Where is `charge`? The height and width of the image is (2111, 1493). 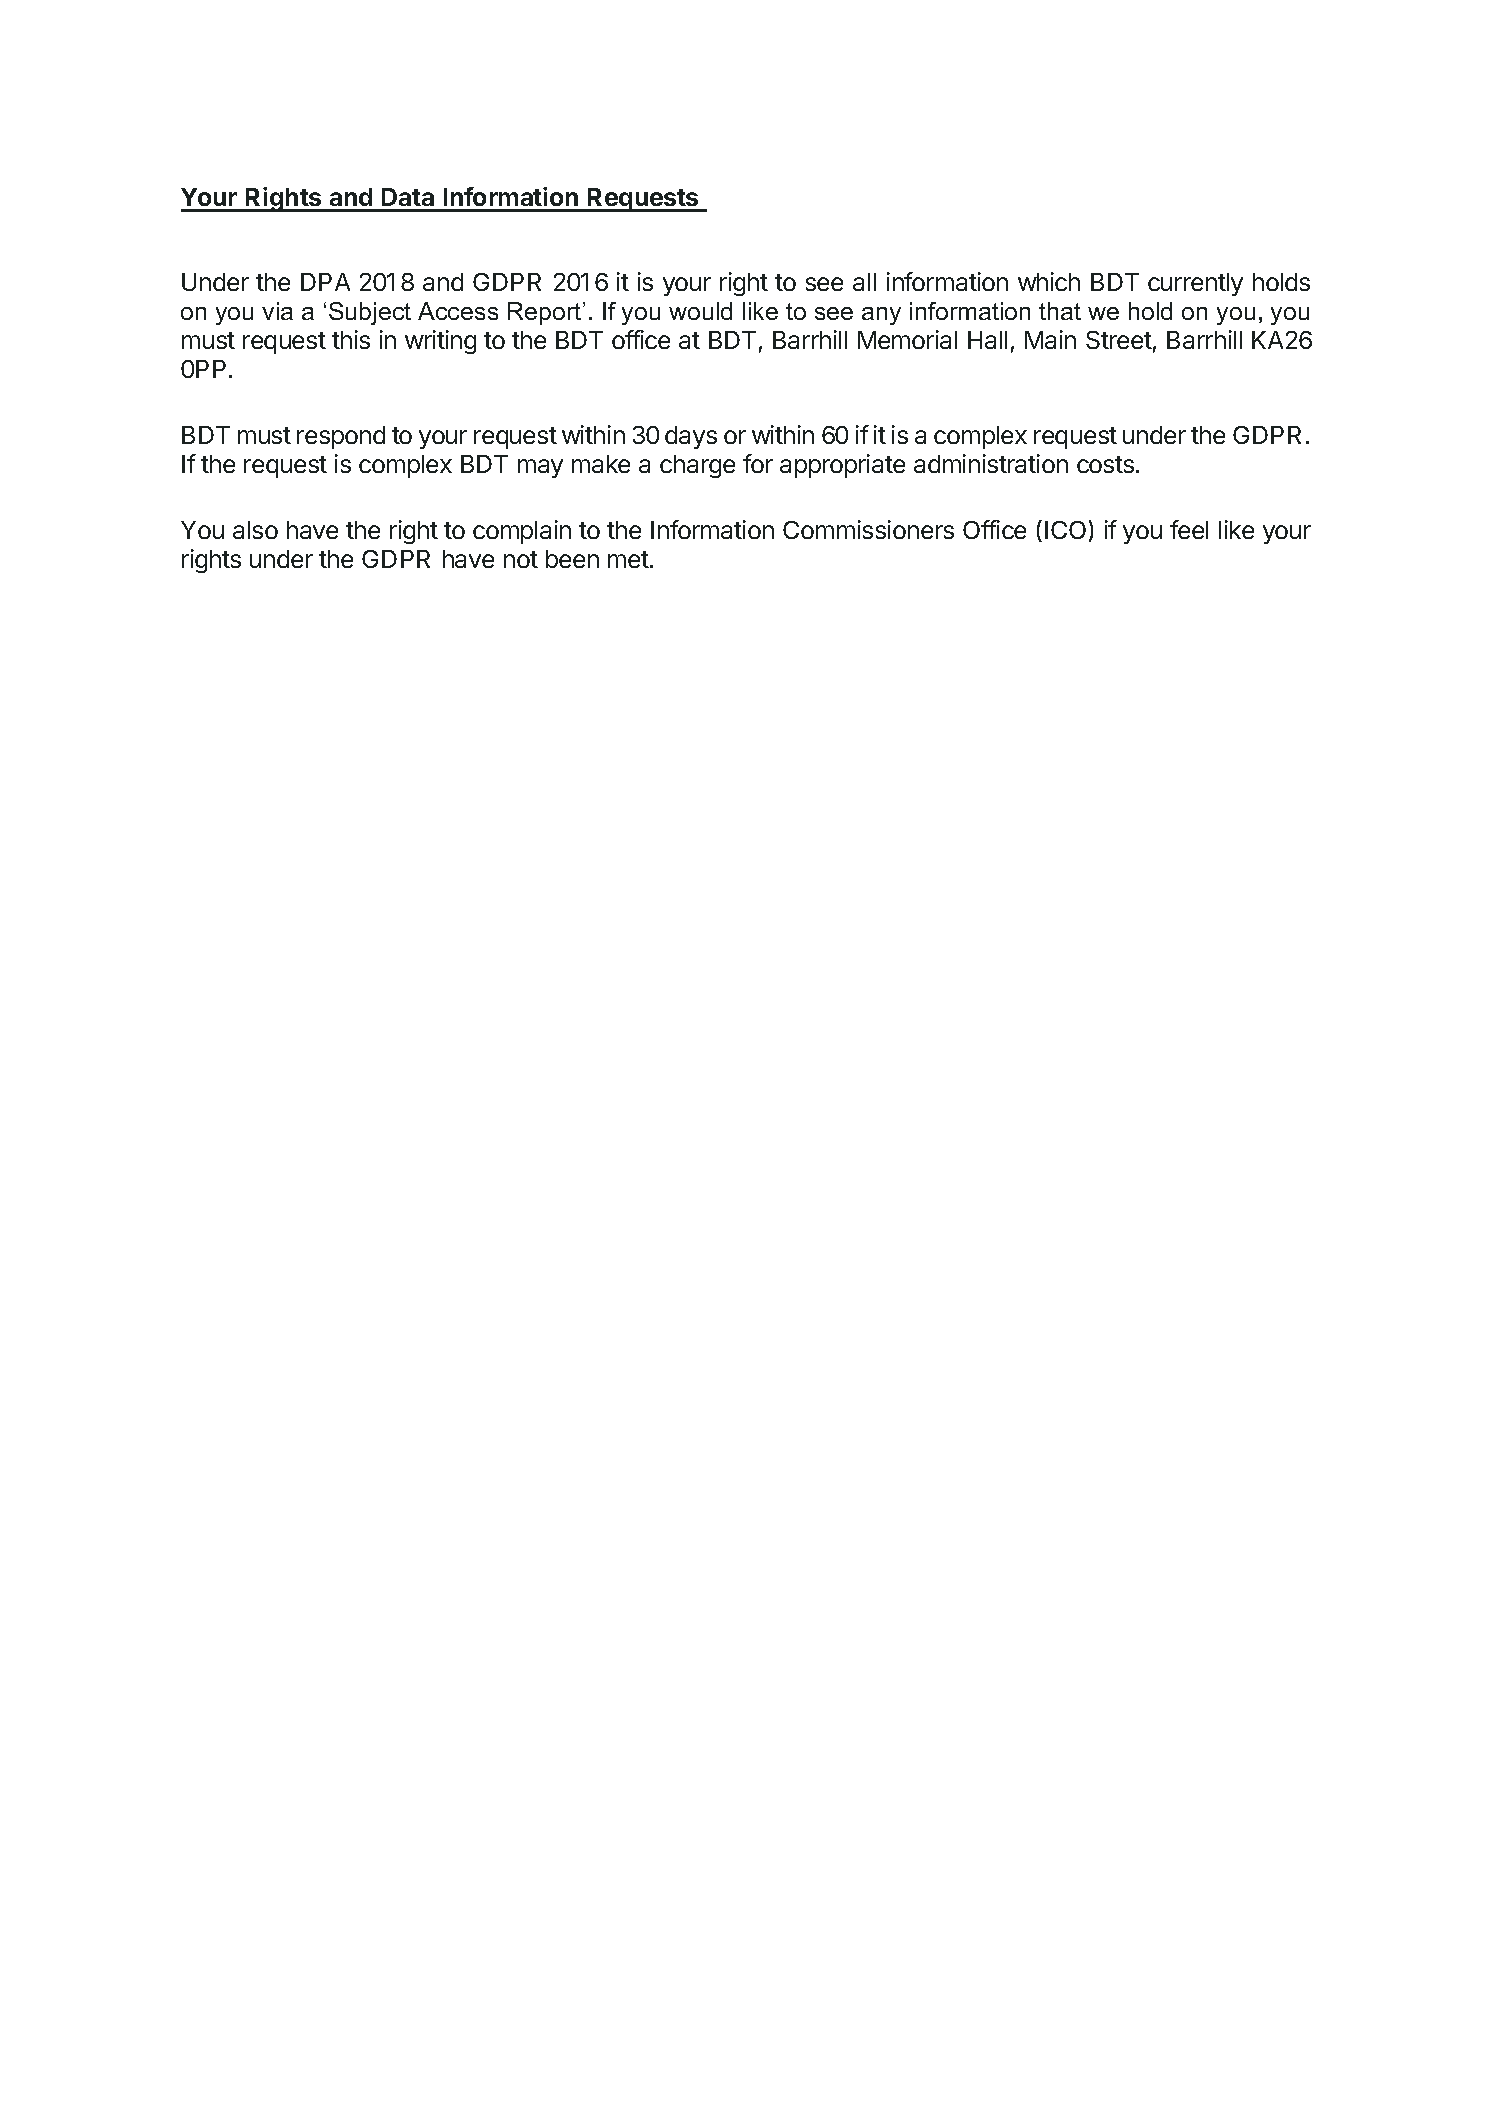
charge is located at coordinates (697, 466).
